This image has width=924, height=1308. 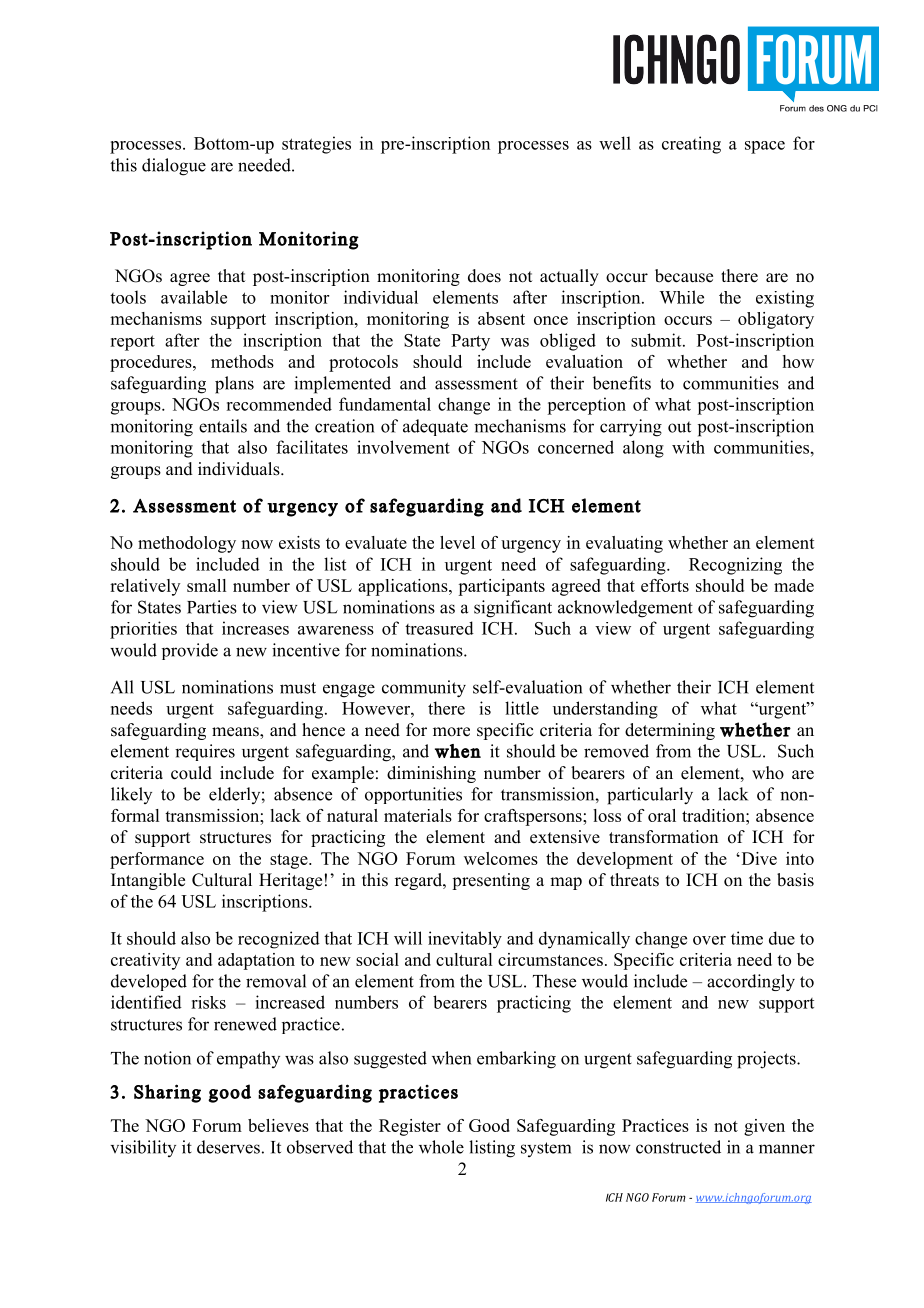 What do you see at coordinates (665, 585) in the image?
I see `efforts` at bounding box center [665, 585].
